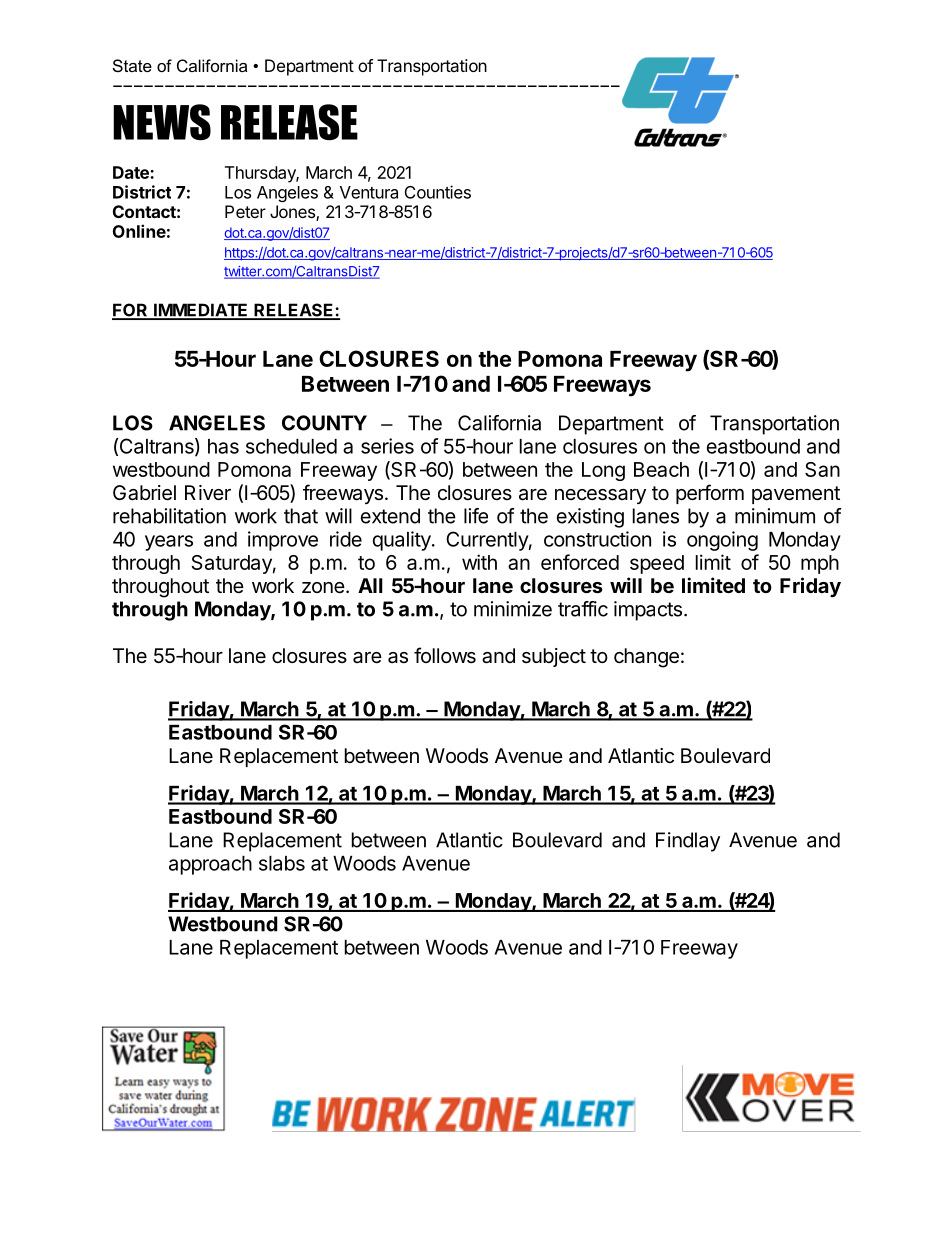  Describe the element at coordinates (223, 446) in the screenshot. I see `has` at that location.
